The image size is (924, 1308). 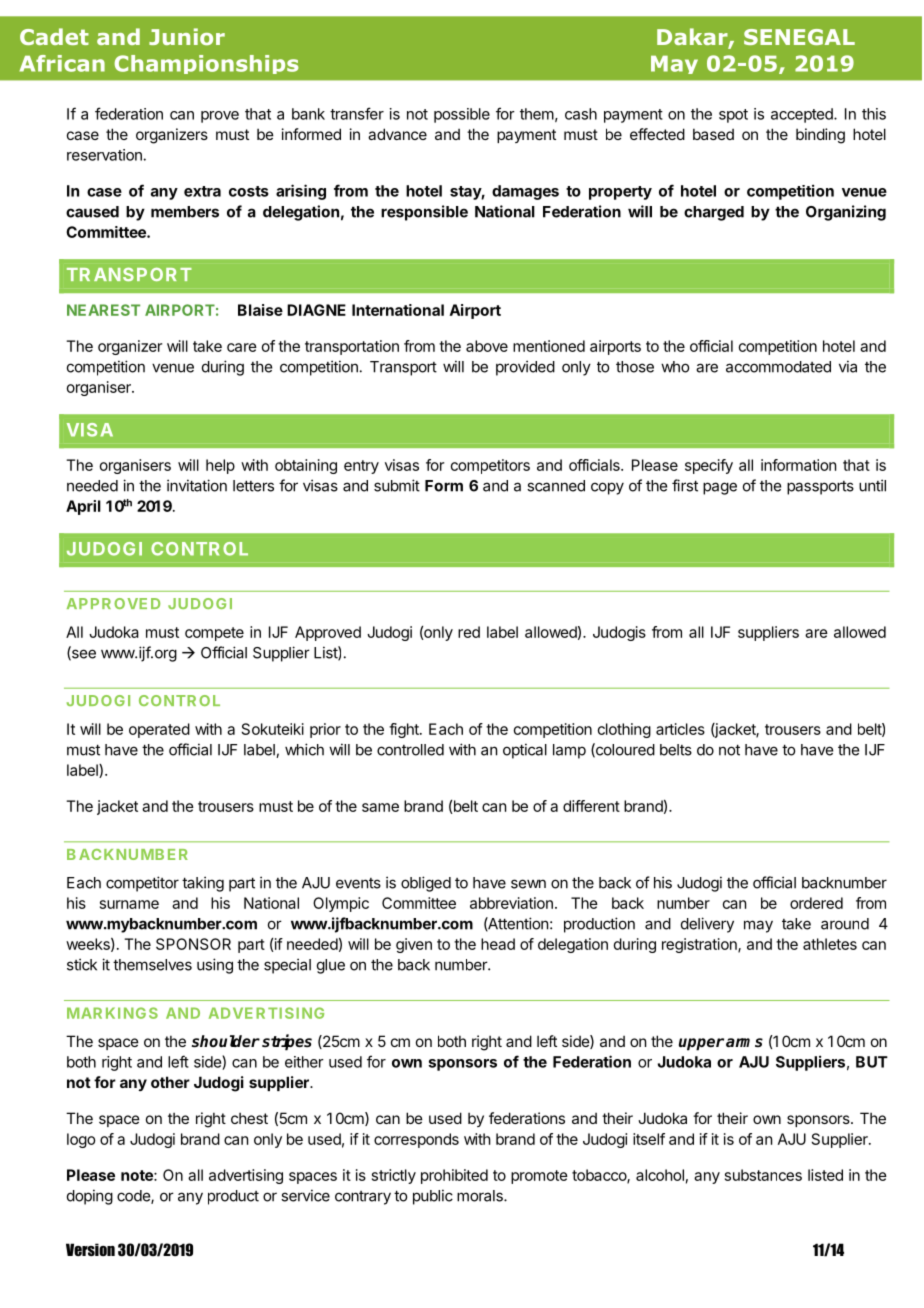 What do you see at coordinates (397, 485) in the screenshot?
I see `submit` at bounding box center [397, 485].
